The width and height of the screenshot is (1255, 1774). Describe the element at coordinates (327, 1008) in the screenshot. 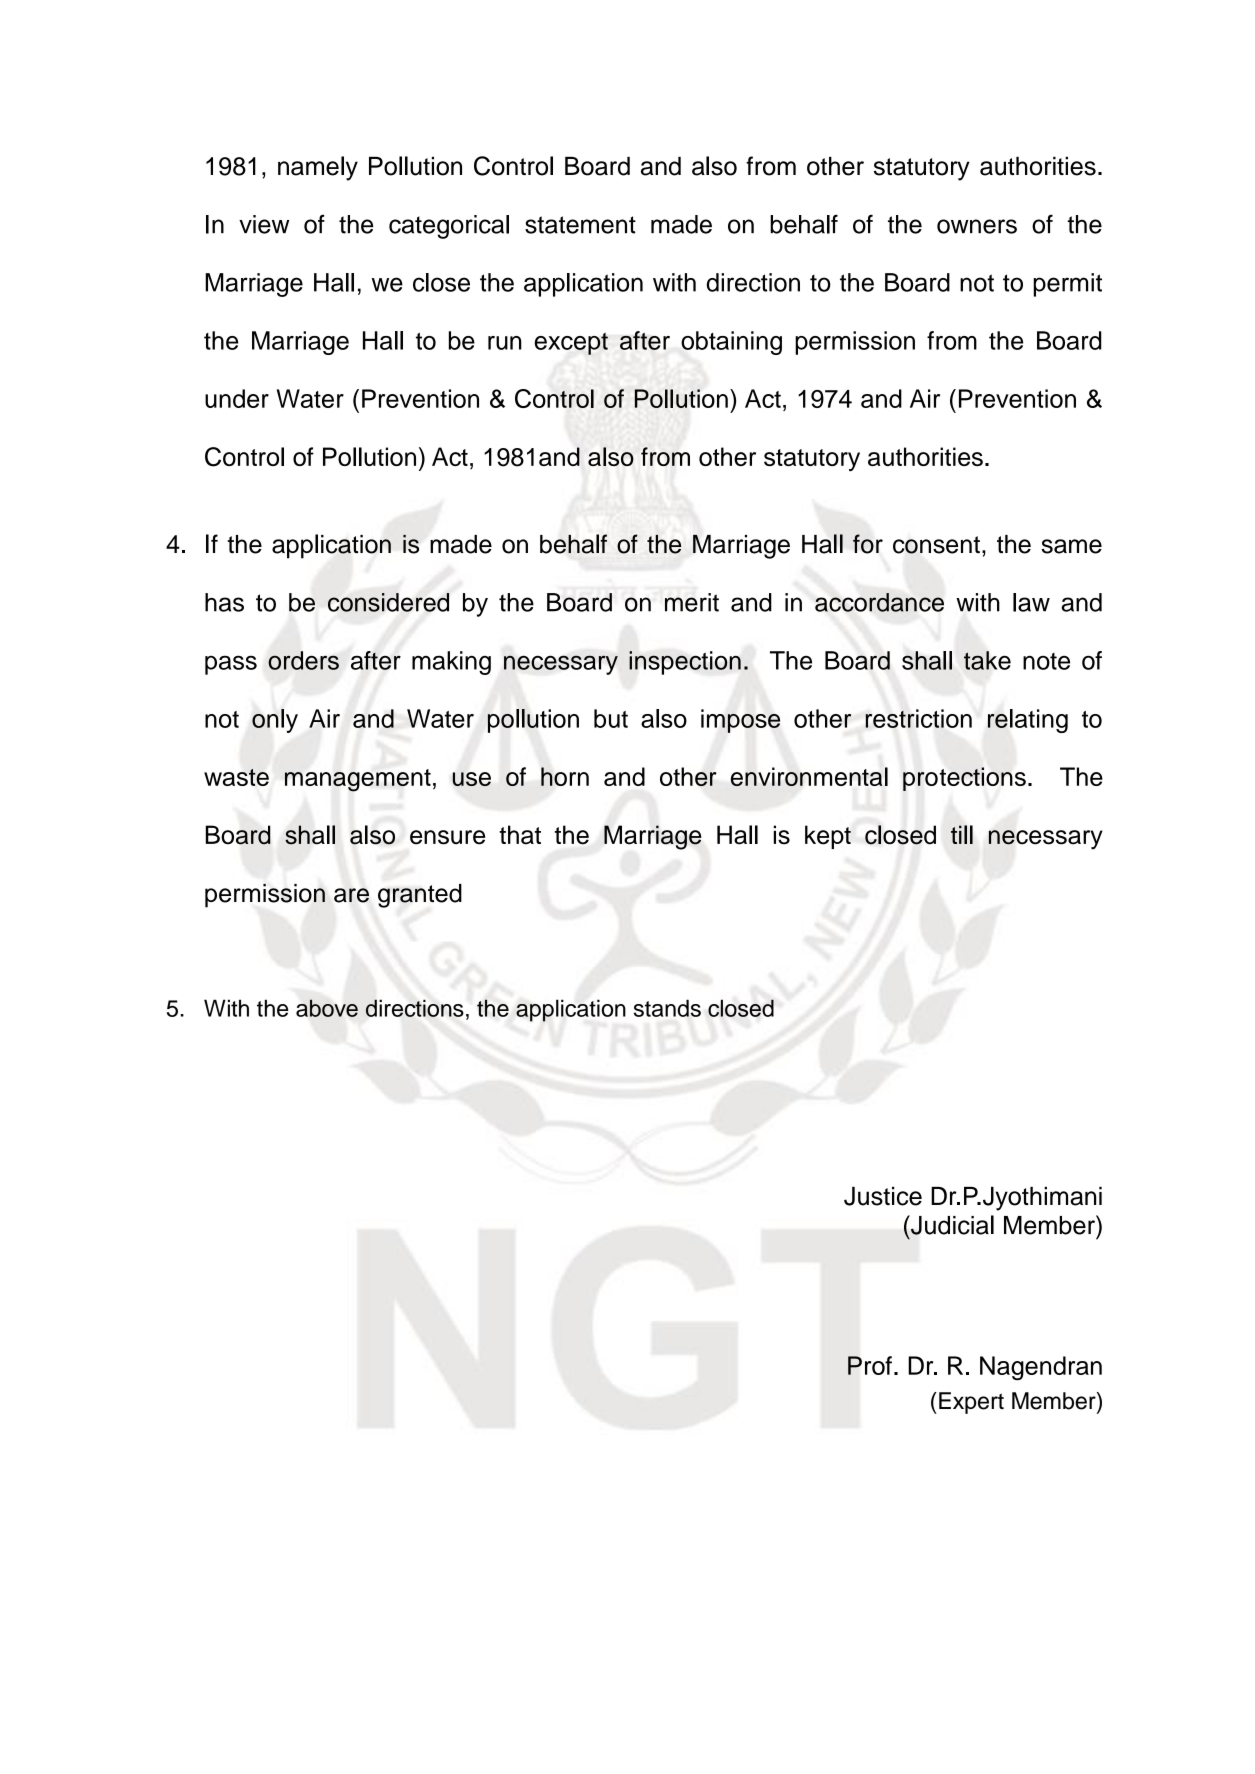

I see `above` at that location.
